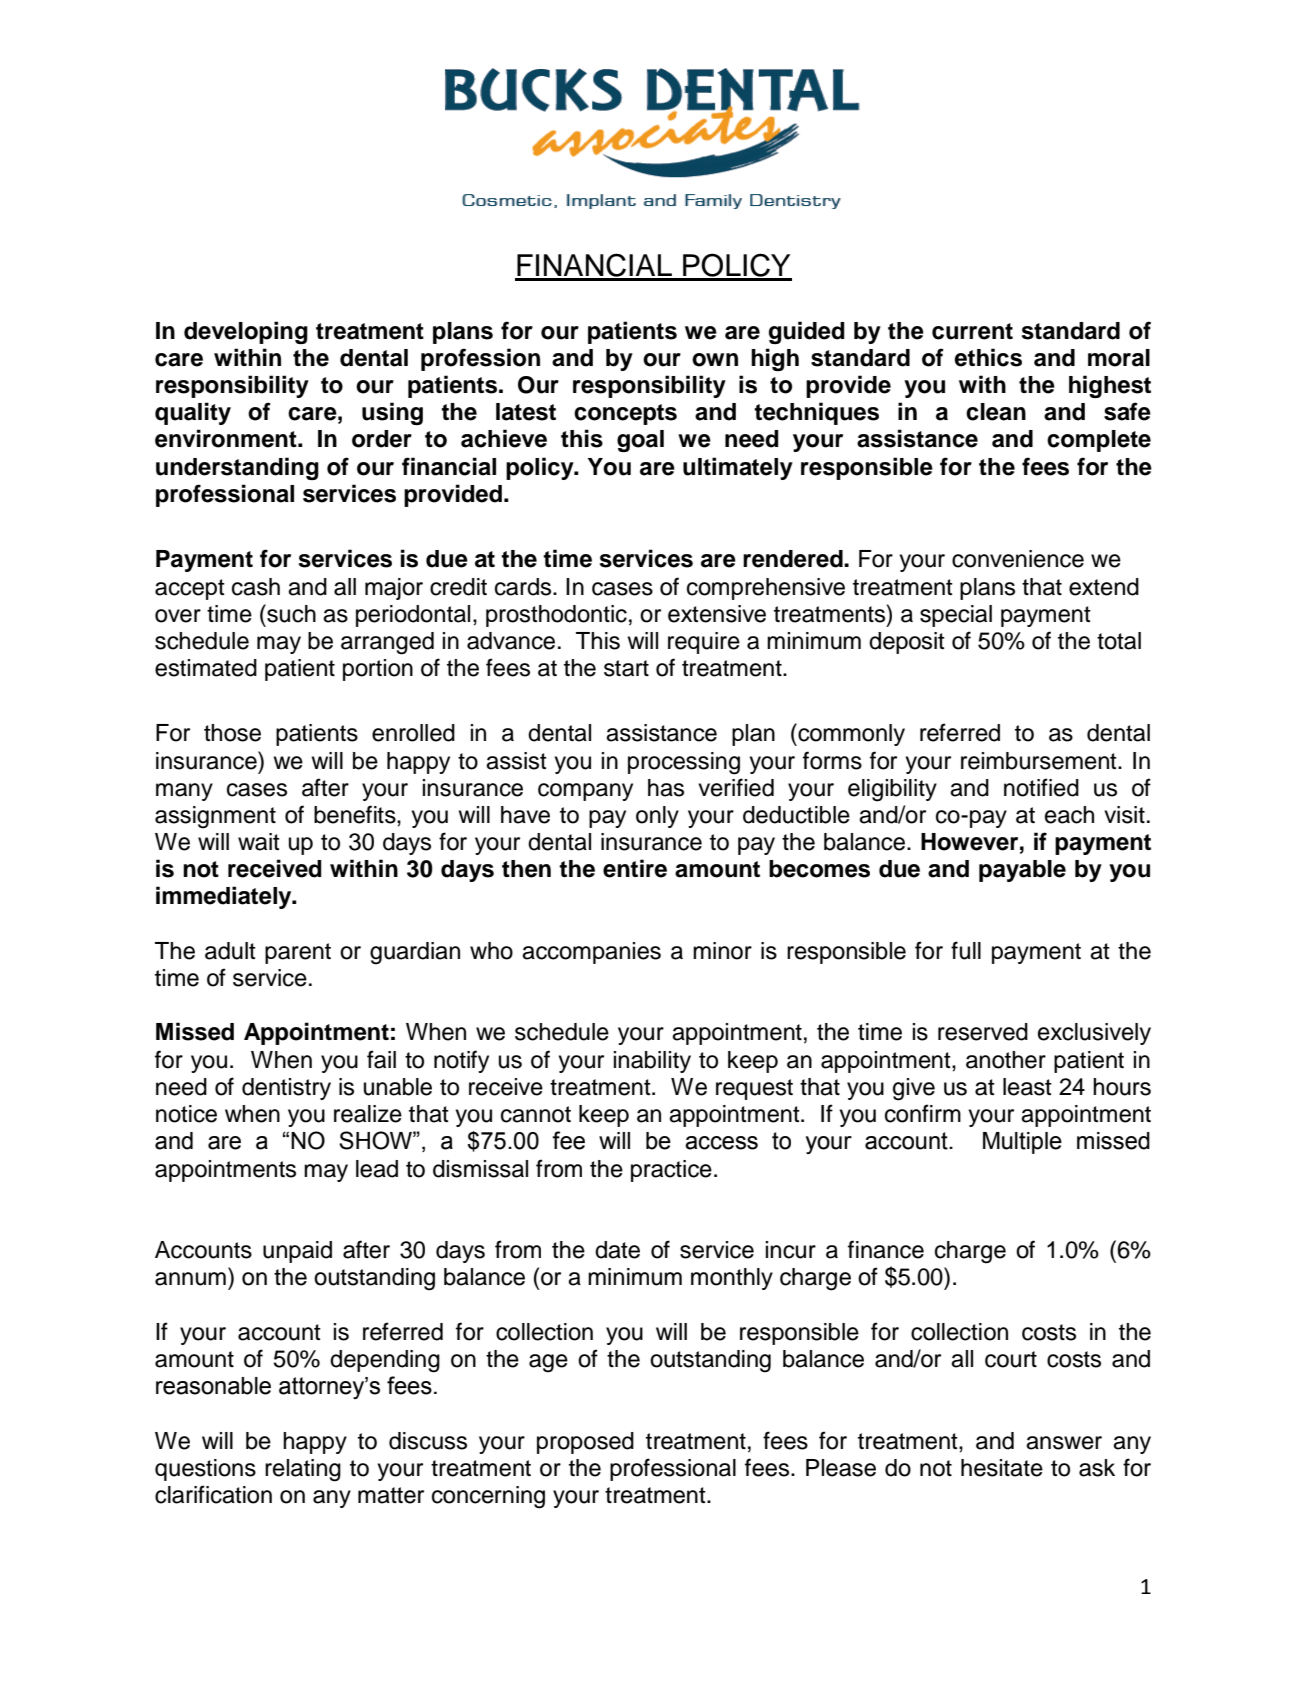 This page has width=1316, height=1703. What do you see at coordinates (988, 357) in the page?
I see `ethics` at bounding box center [988, 357].
